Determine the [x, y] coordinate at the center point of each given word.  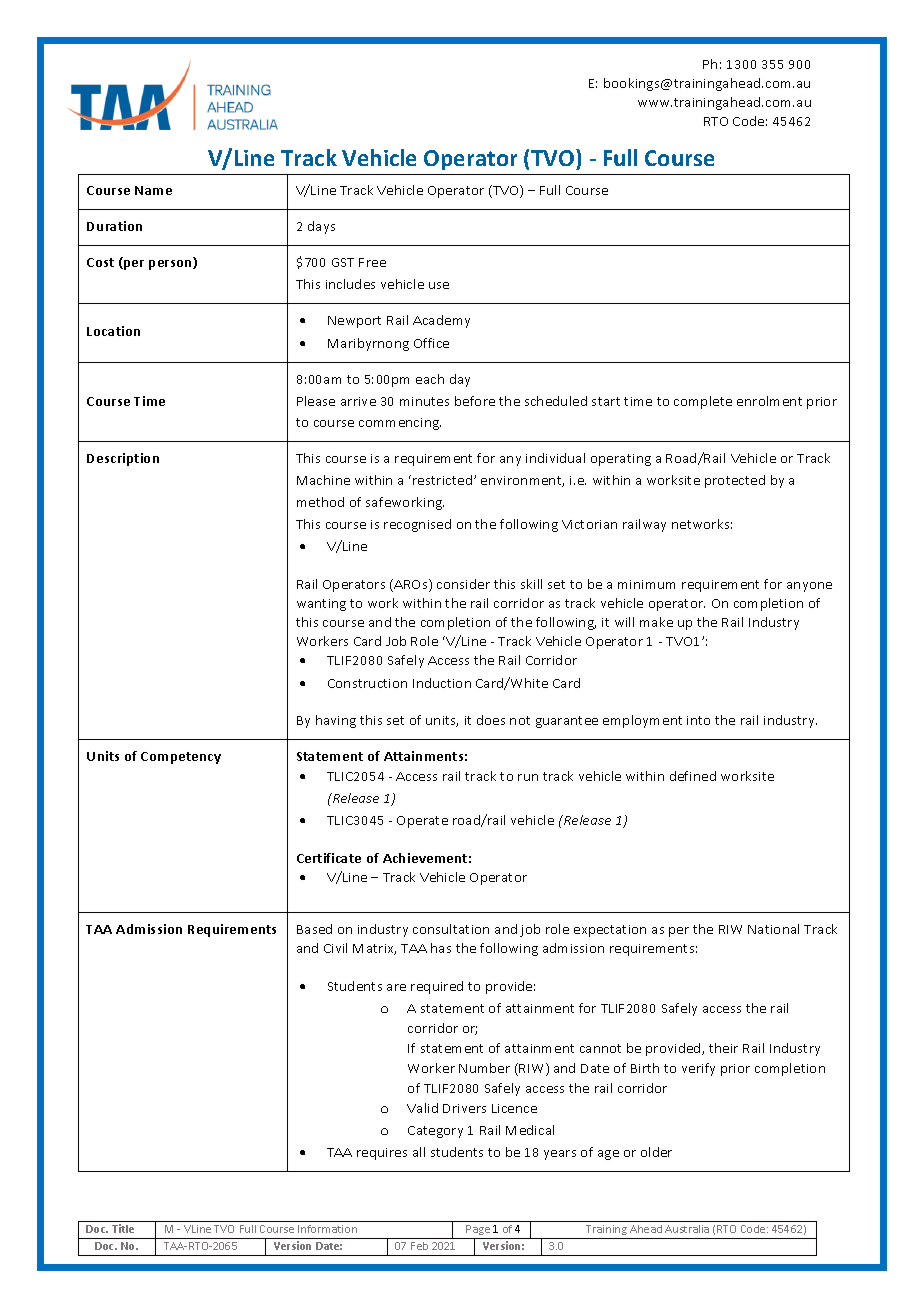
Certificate [329, 858]
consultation [451, 929]
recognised [417, 525]
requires [382, 1154]
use [439, 285]
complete [703, 402]
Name [153, 190]
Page [478, 1232]
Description [123, 459]
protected [735, 481]
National [773, 929]
